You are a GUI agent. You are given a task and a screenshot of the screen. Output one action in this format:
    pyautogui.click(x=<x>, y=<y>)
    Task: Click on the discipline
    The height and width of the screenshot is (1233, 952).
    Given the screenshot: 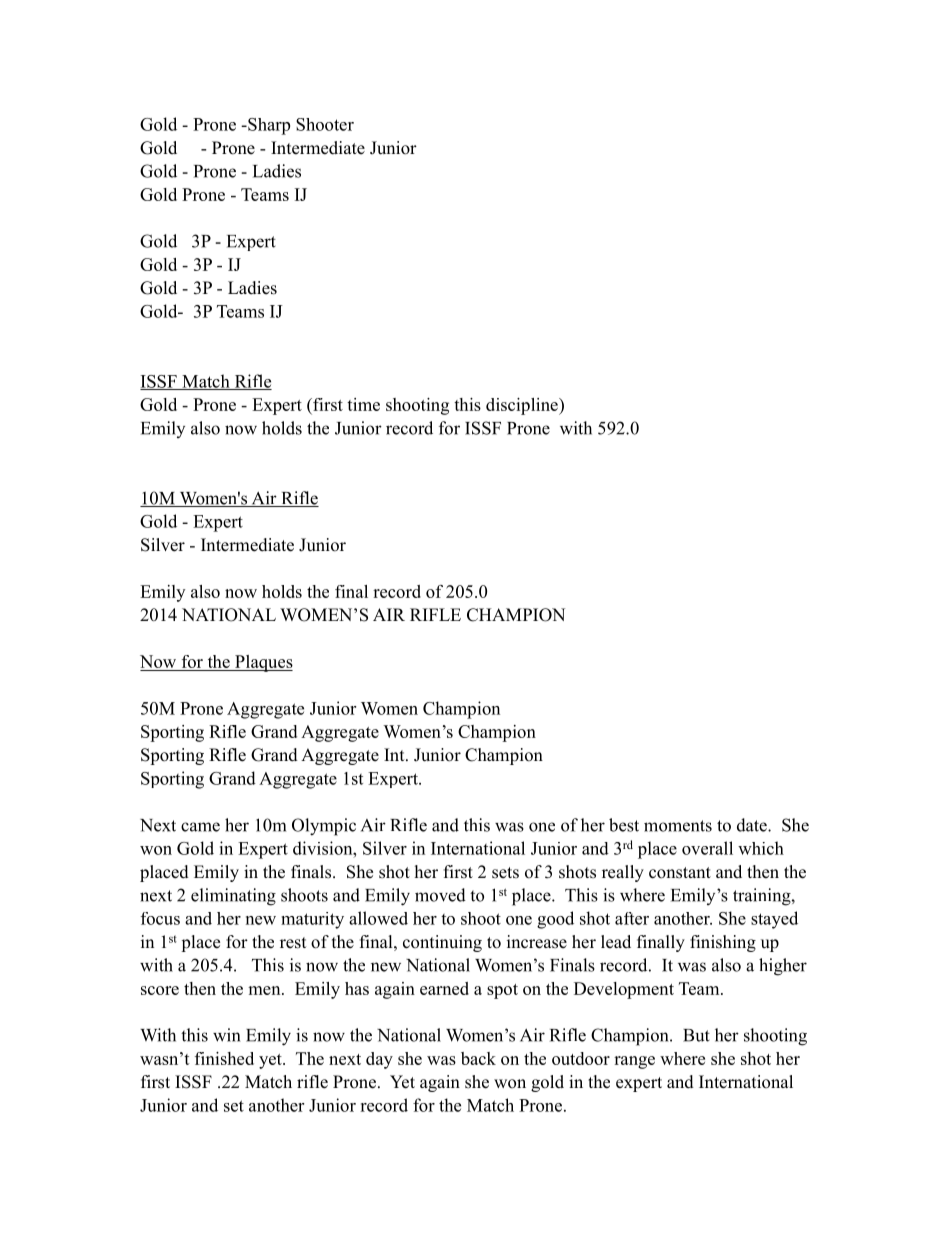 What is the action you would take?
    pyautogui.click(x=523, y=406)
